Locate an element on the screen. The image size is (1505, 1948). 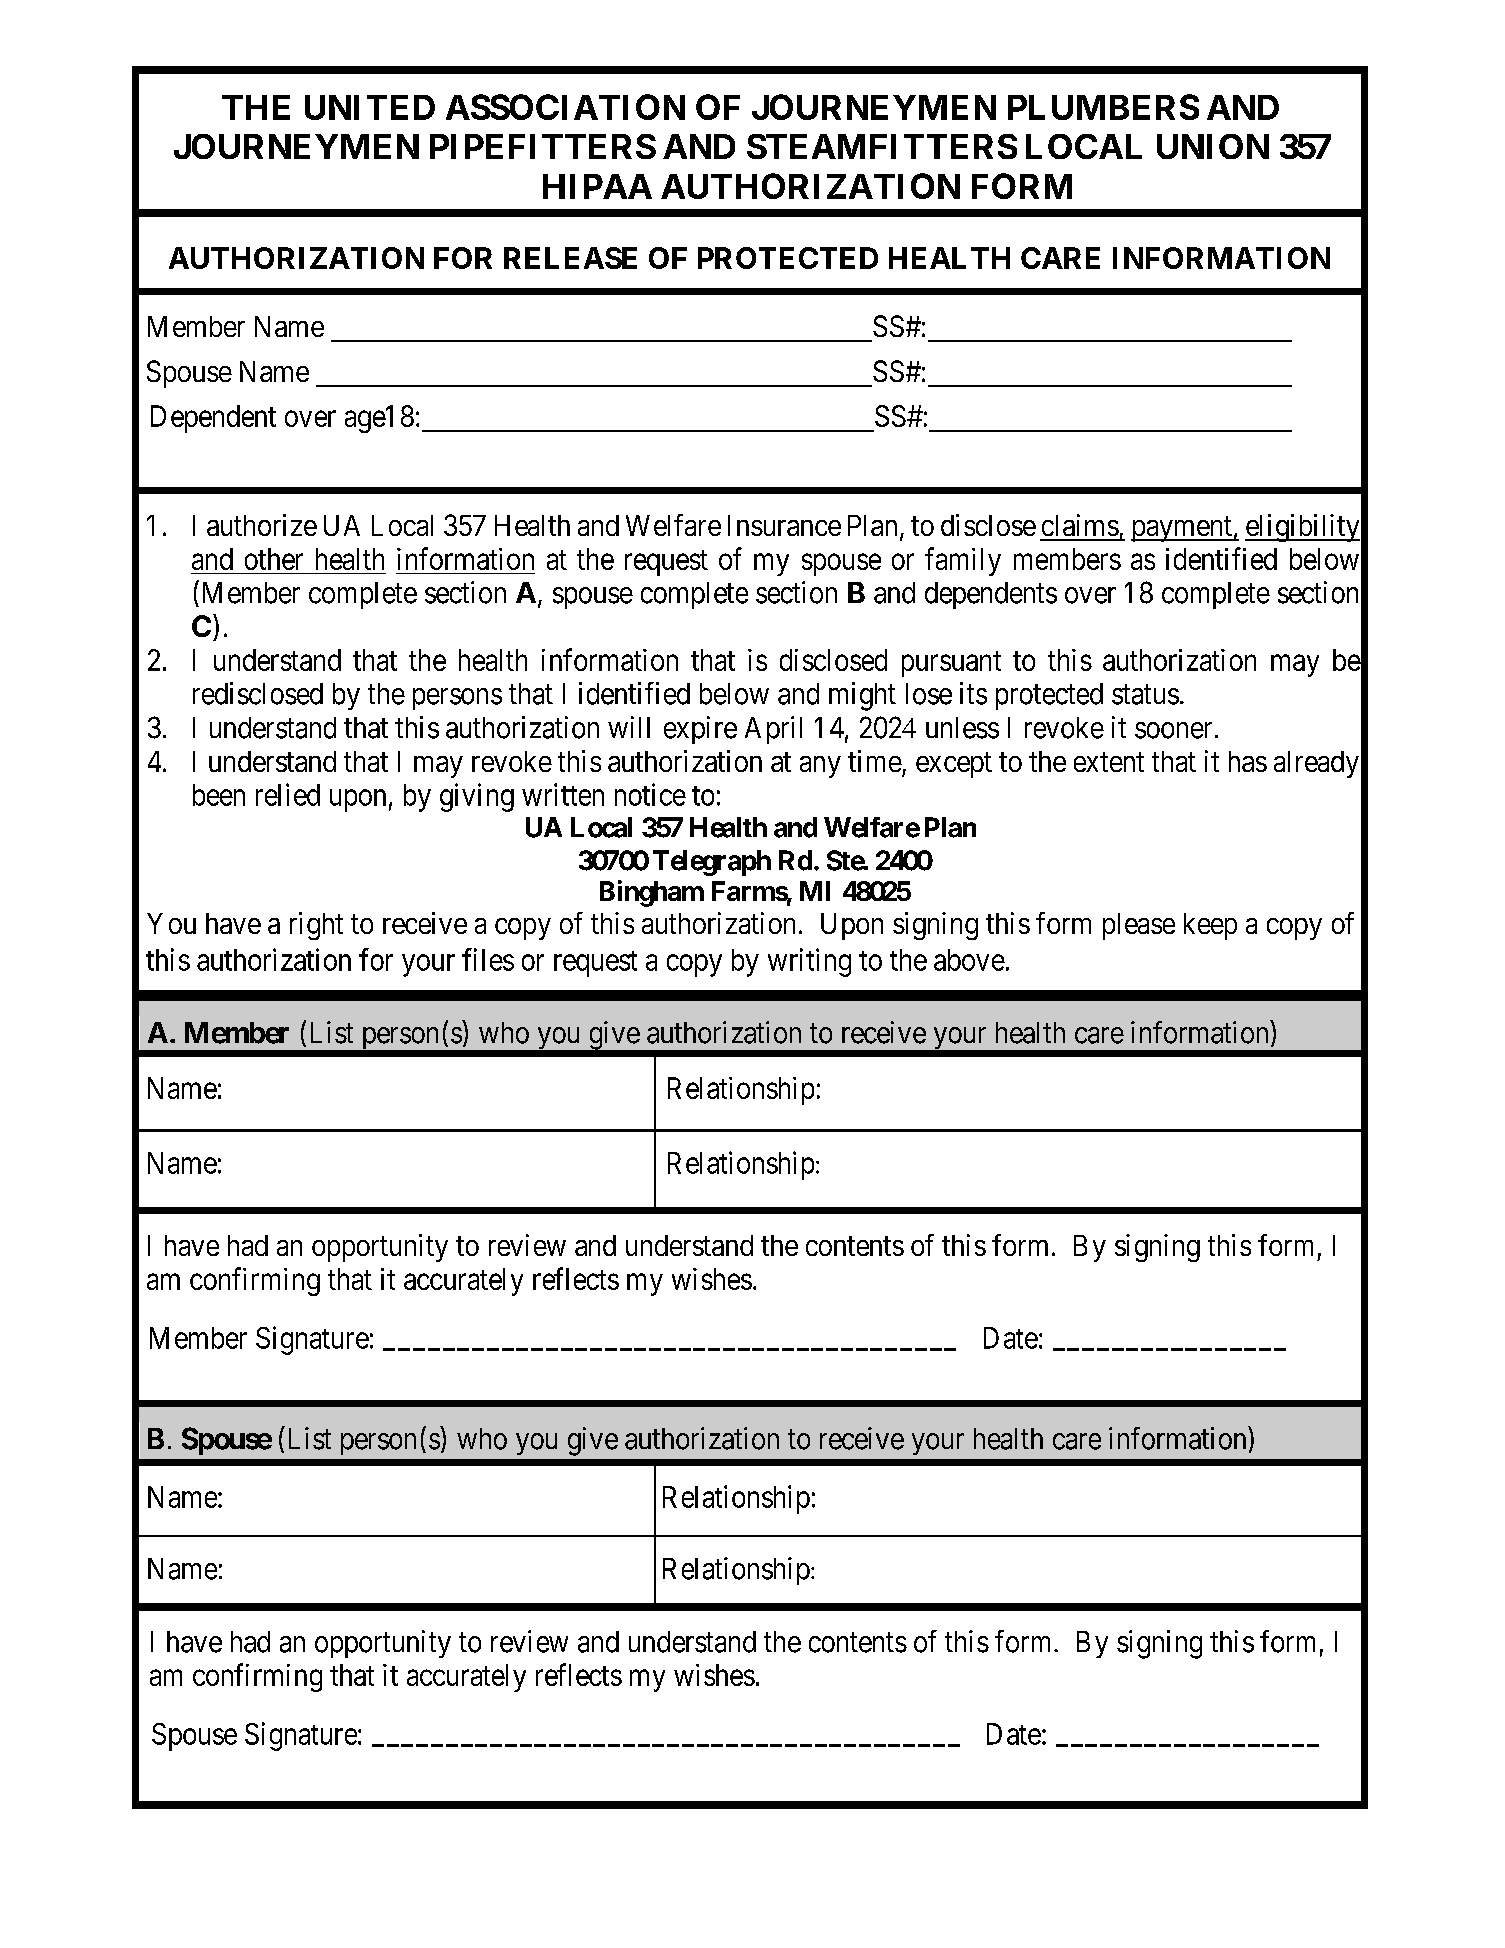
right is located at coordinates (316, 926).
